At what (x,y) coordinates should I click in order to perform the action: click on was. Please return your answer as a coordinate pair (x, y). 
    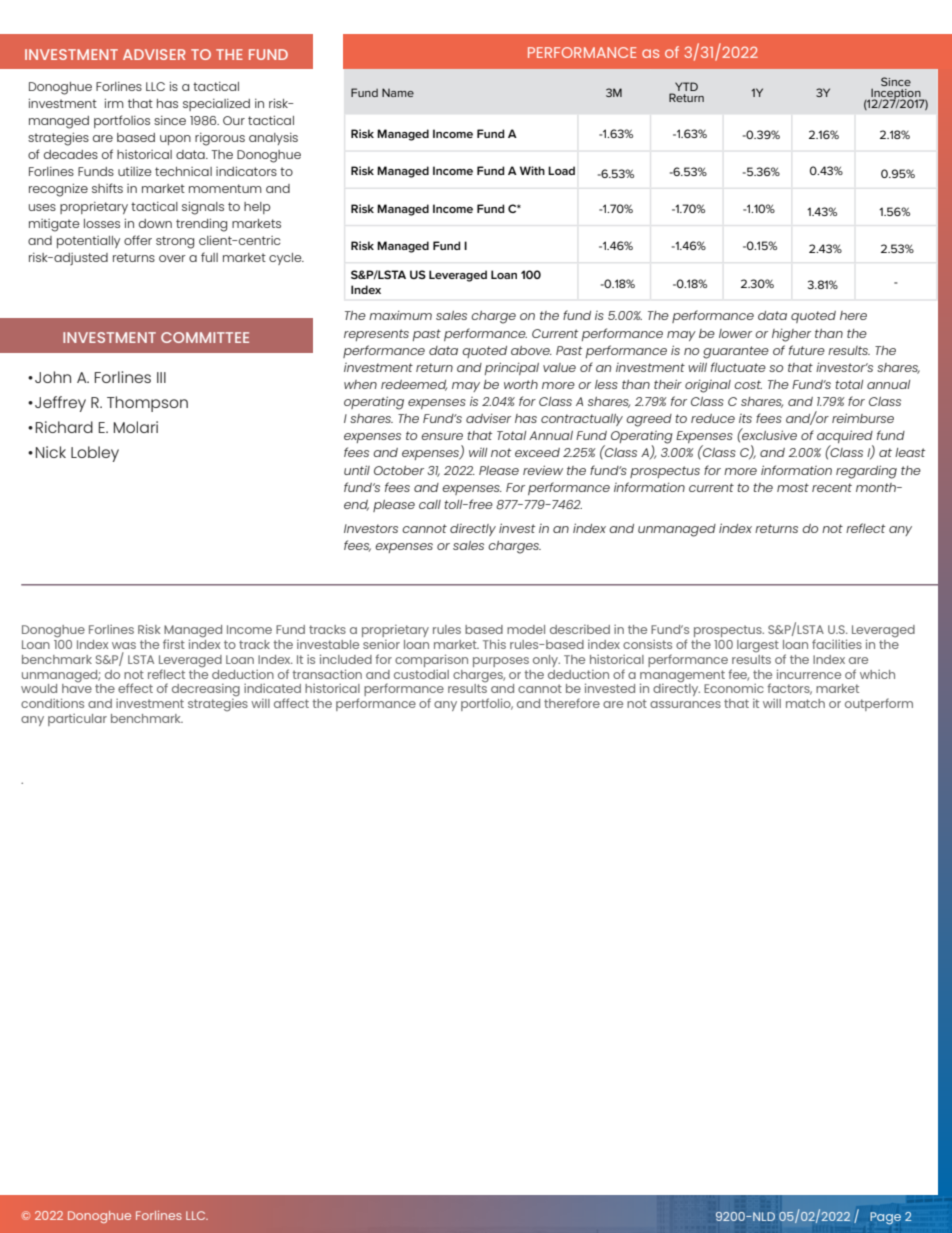
    Looking at the image, I should click on (124, 645).
